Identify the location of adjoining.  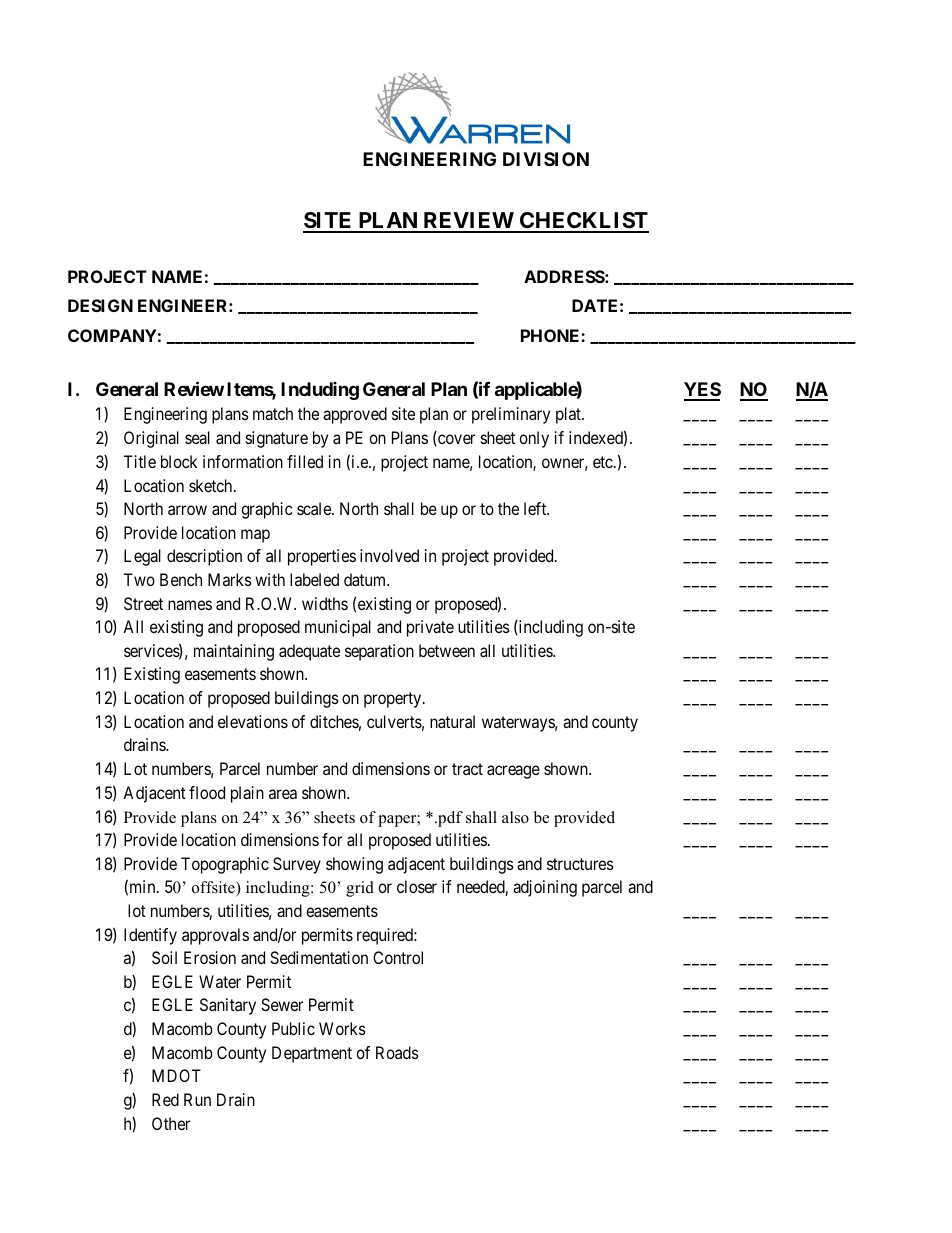
(545, 888).
